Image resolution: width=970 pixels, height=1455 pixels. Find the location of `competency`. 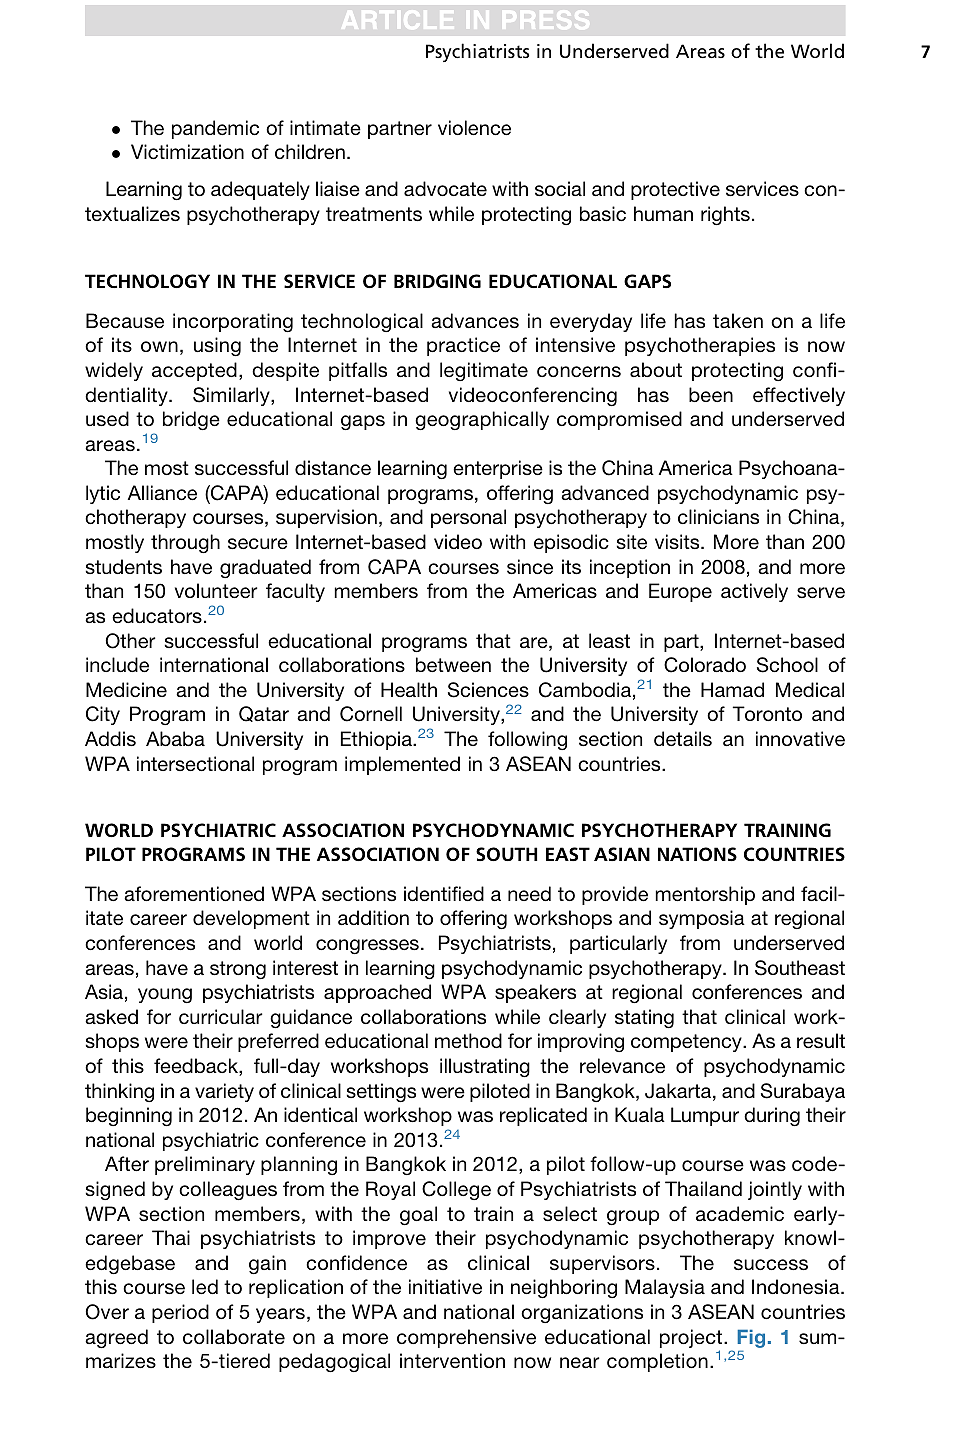

competency is located at coordinates (687, 1043).
